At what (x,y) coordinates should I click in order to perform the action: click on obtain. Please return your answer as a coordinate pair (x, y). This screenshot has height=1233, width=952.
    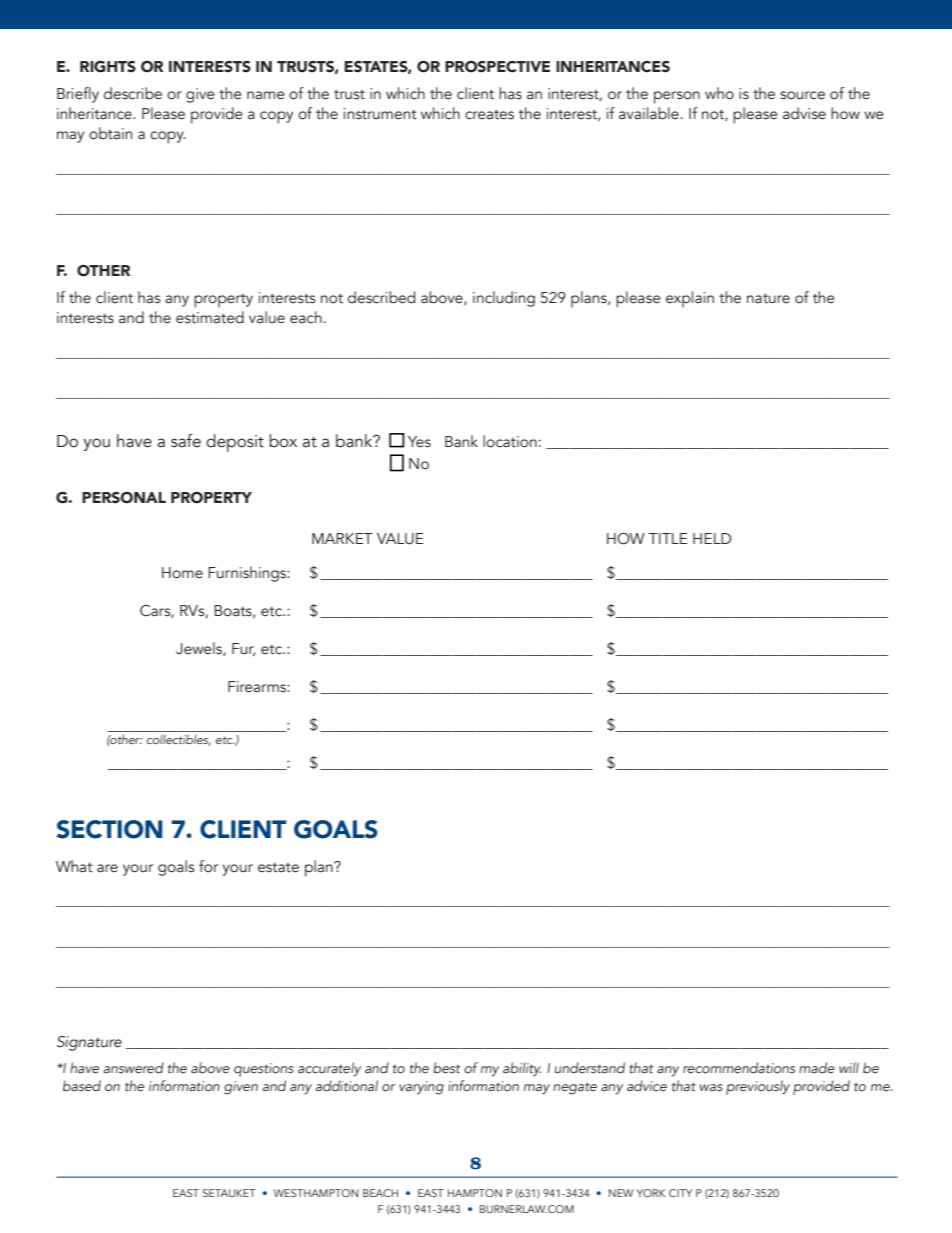
    Looking at the image, I should click on (110, 133).
